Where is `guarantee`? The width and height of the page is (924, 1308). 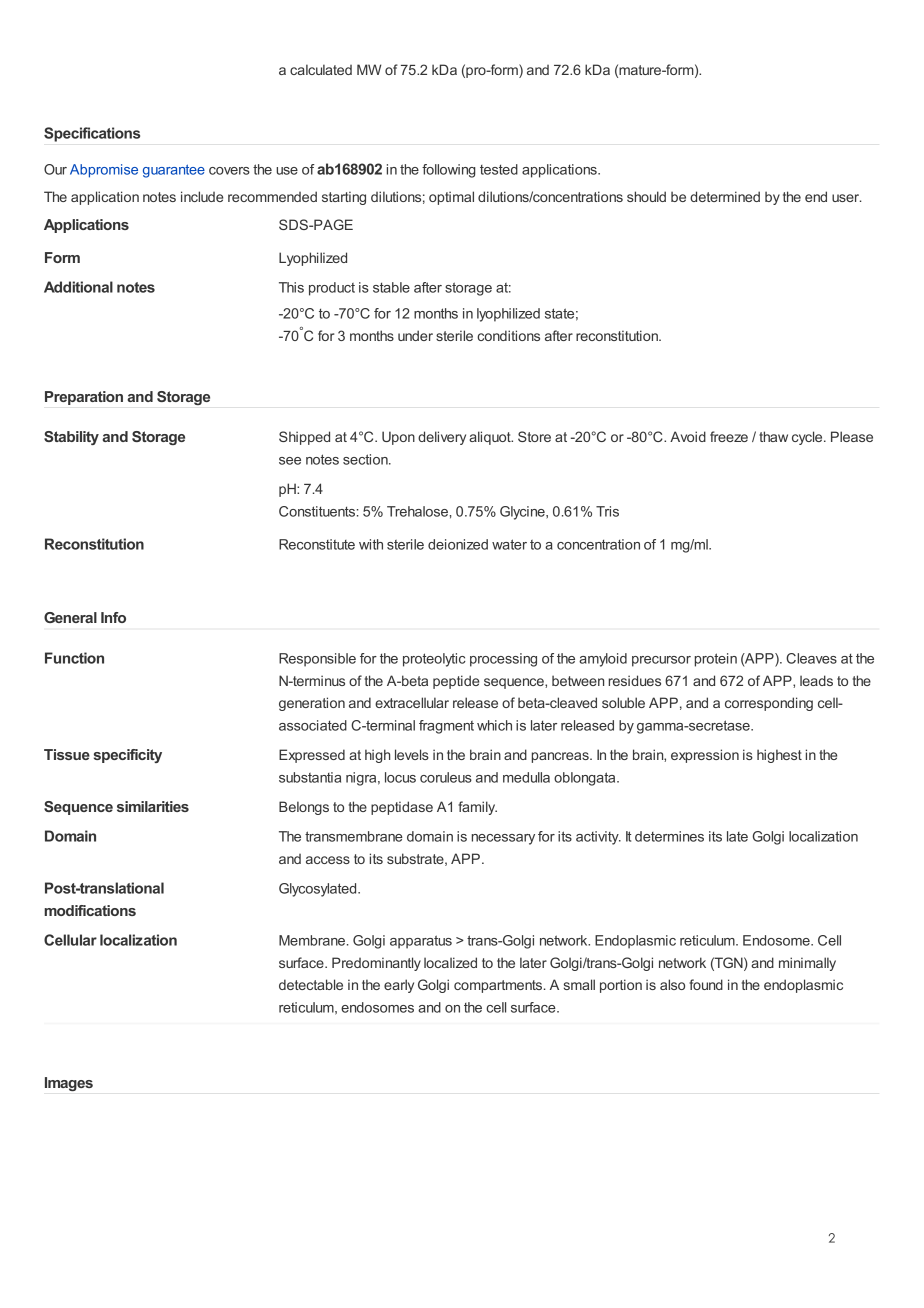
guarantee is located at coordinates (174, 171).
